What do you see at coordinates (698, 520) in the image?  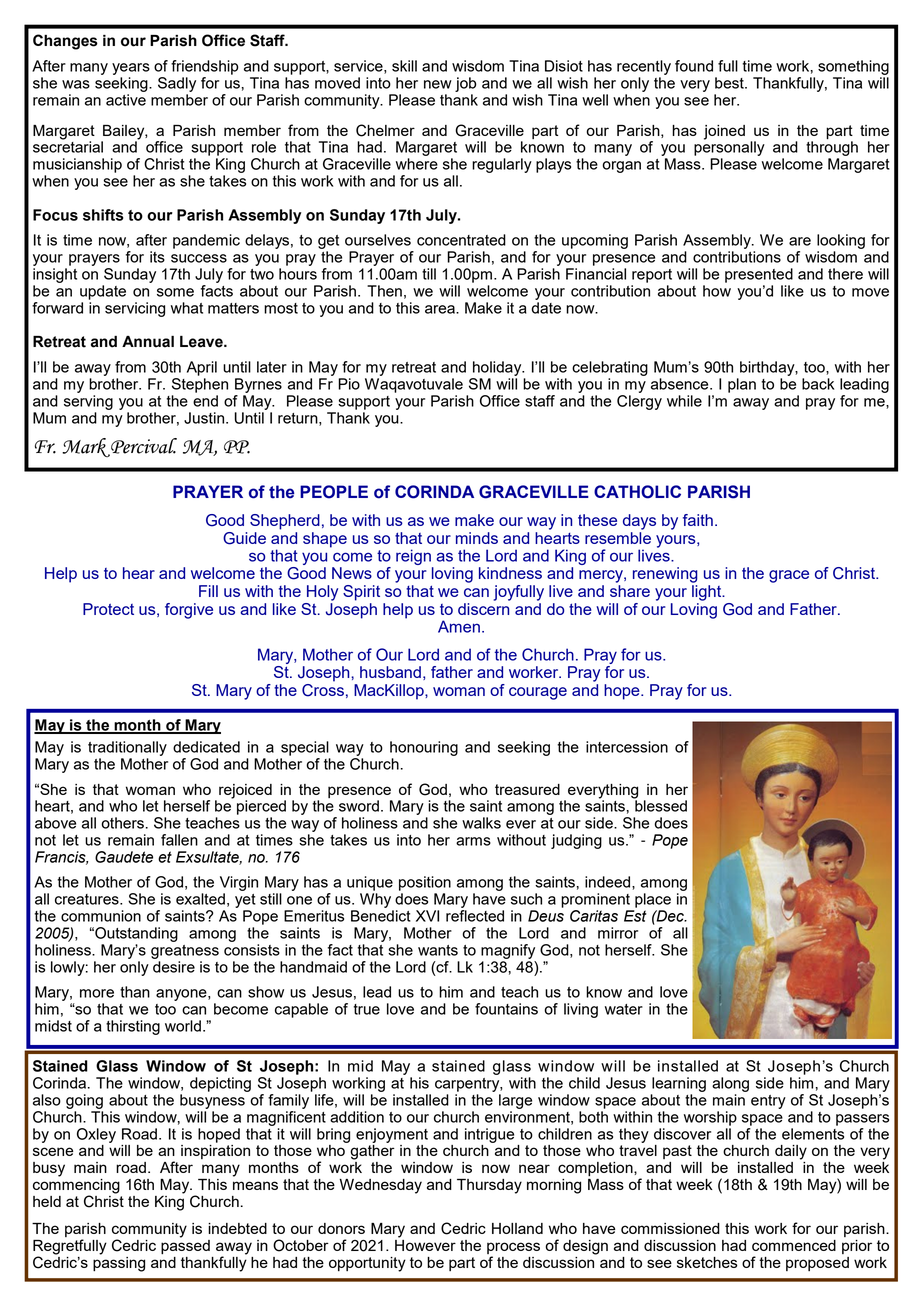 I see `faith` at bounding box center [698, 520].
